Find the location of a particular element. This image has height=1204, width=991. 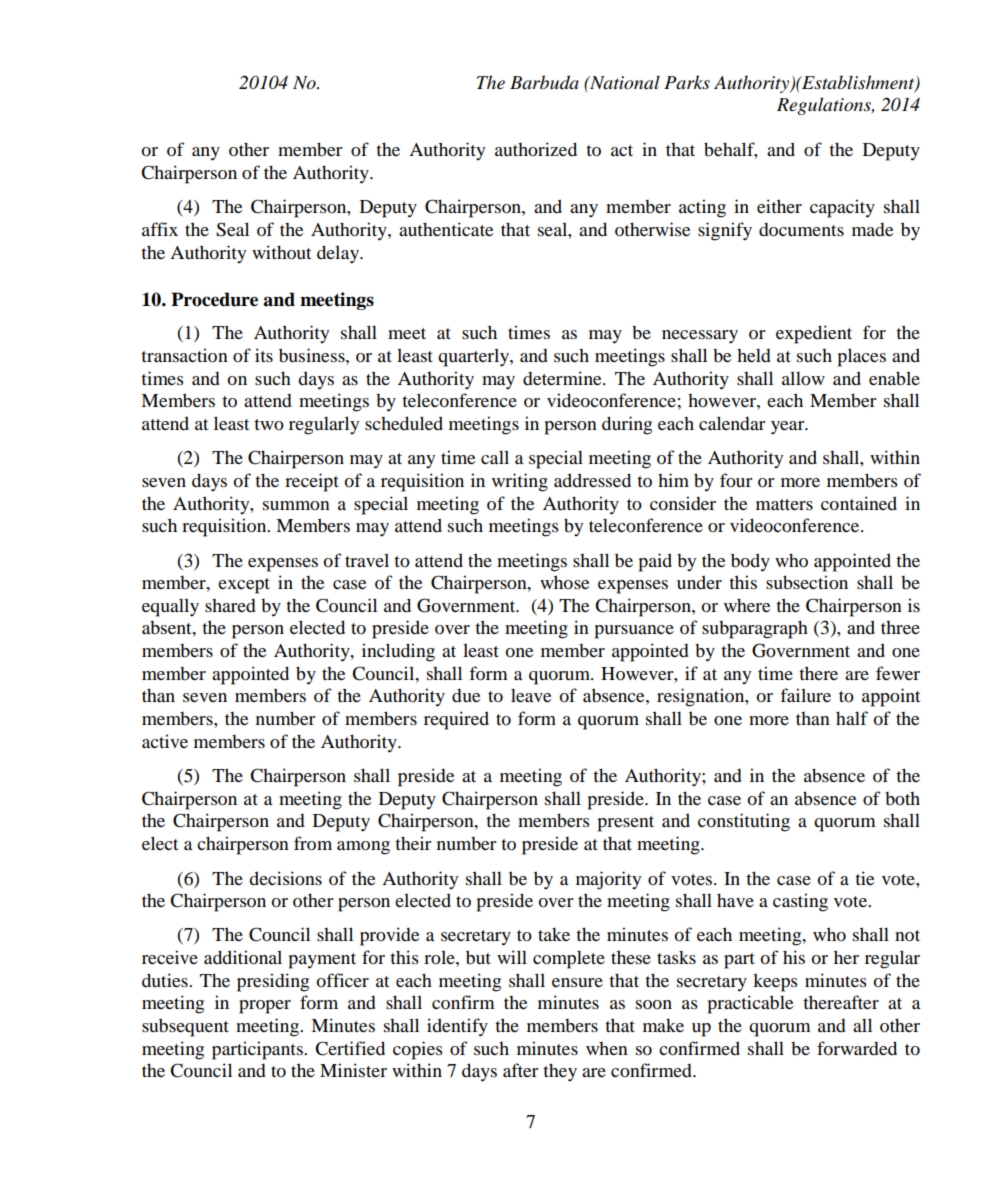

Barbuda is located at coordinates (544, 82).
